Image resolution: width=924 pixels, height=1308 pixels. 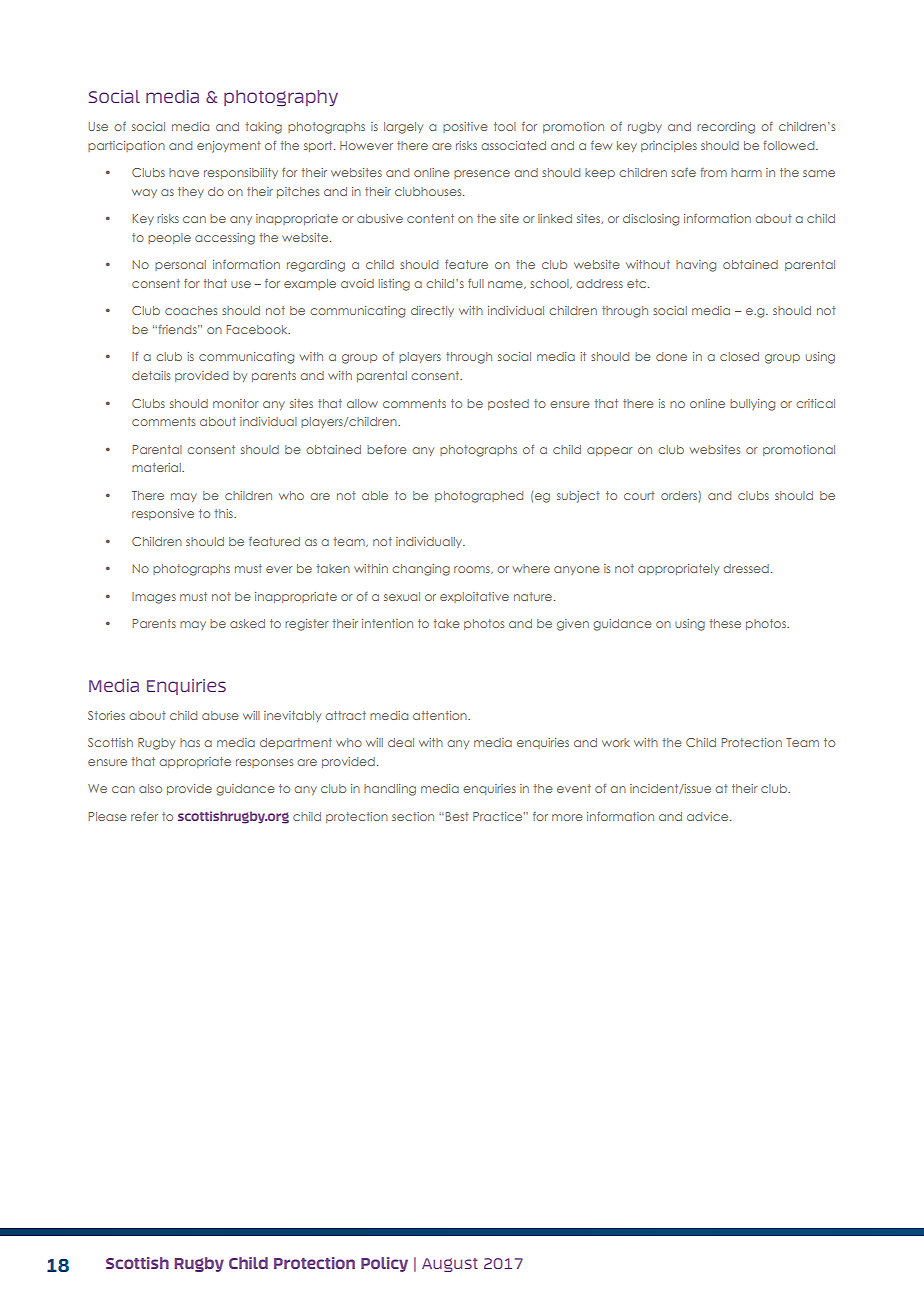 I want to click on enjoyment, so click(x=229, y=147).
